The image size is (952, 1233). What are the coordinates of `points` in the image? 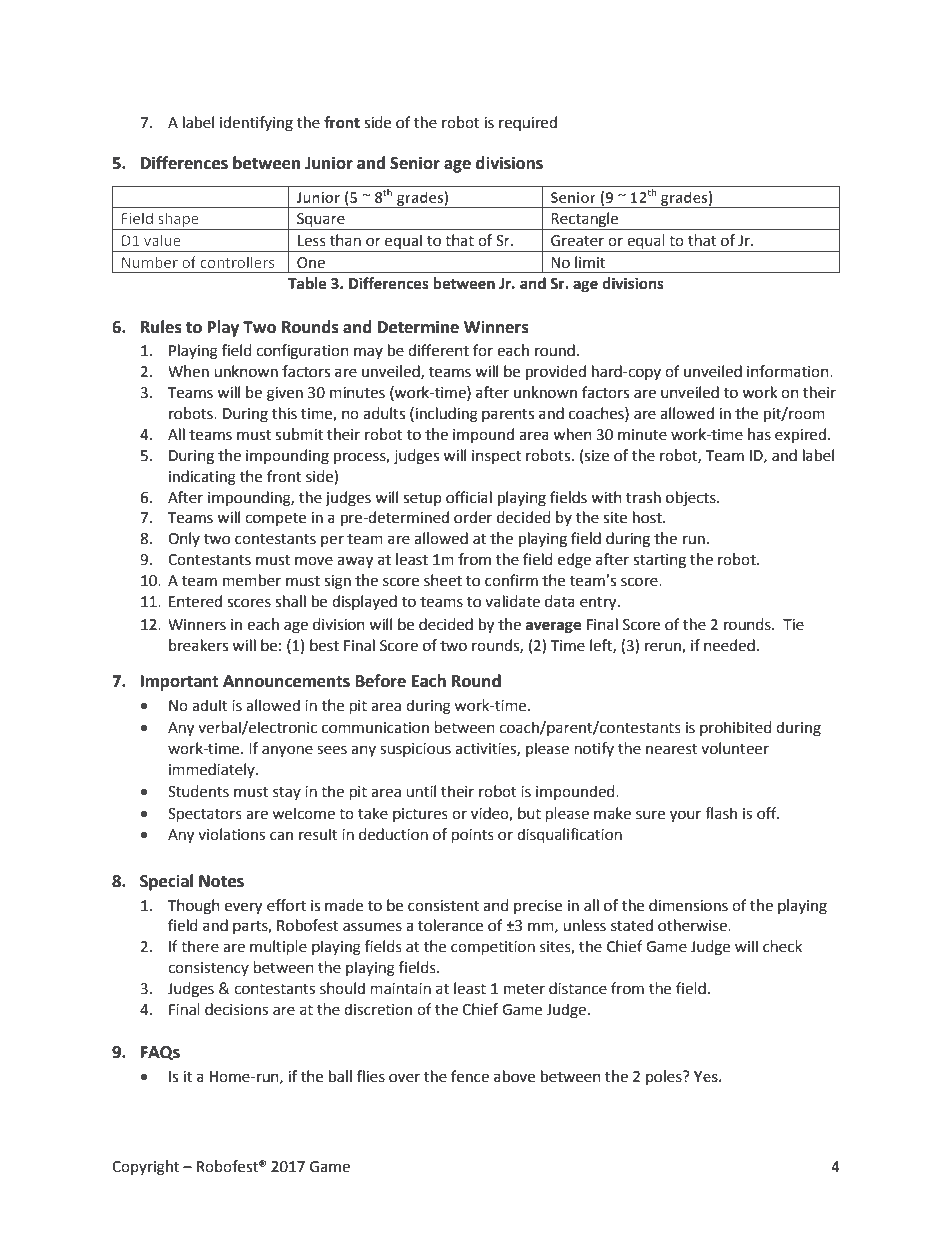 It's located at (473, 836).
